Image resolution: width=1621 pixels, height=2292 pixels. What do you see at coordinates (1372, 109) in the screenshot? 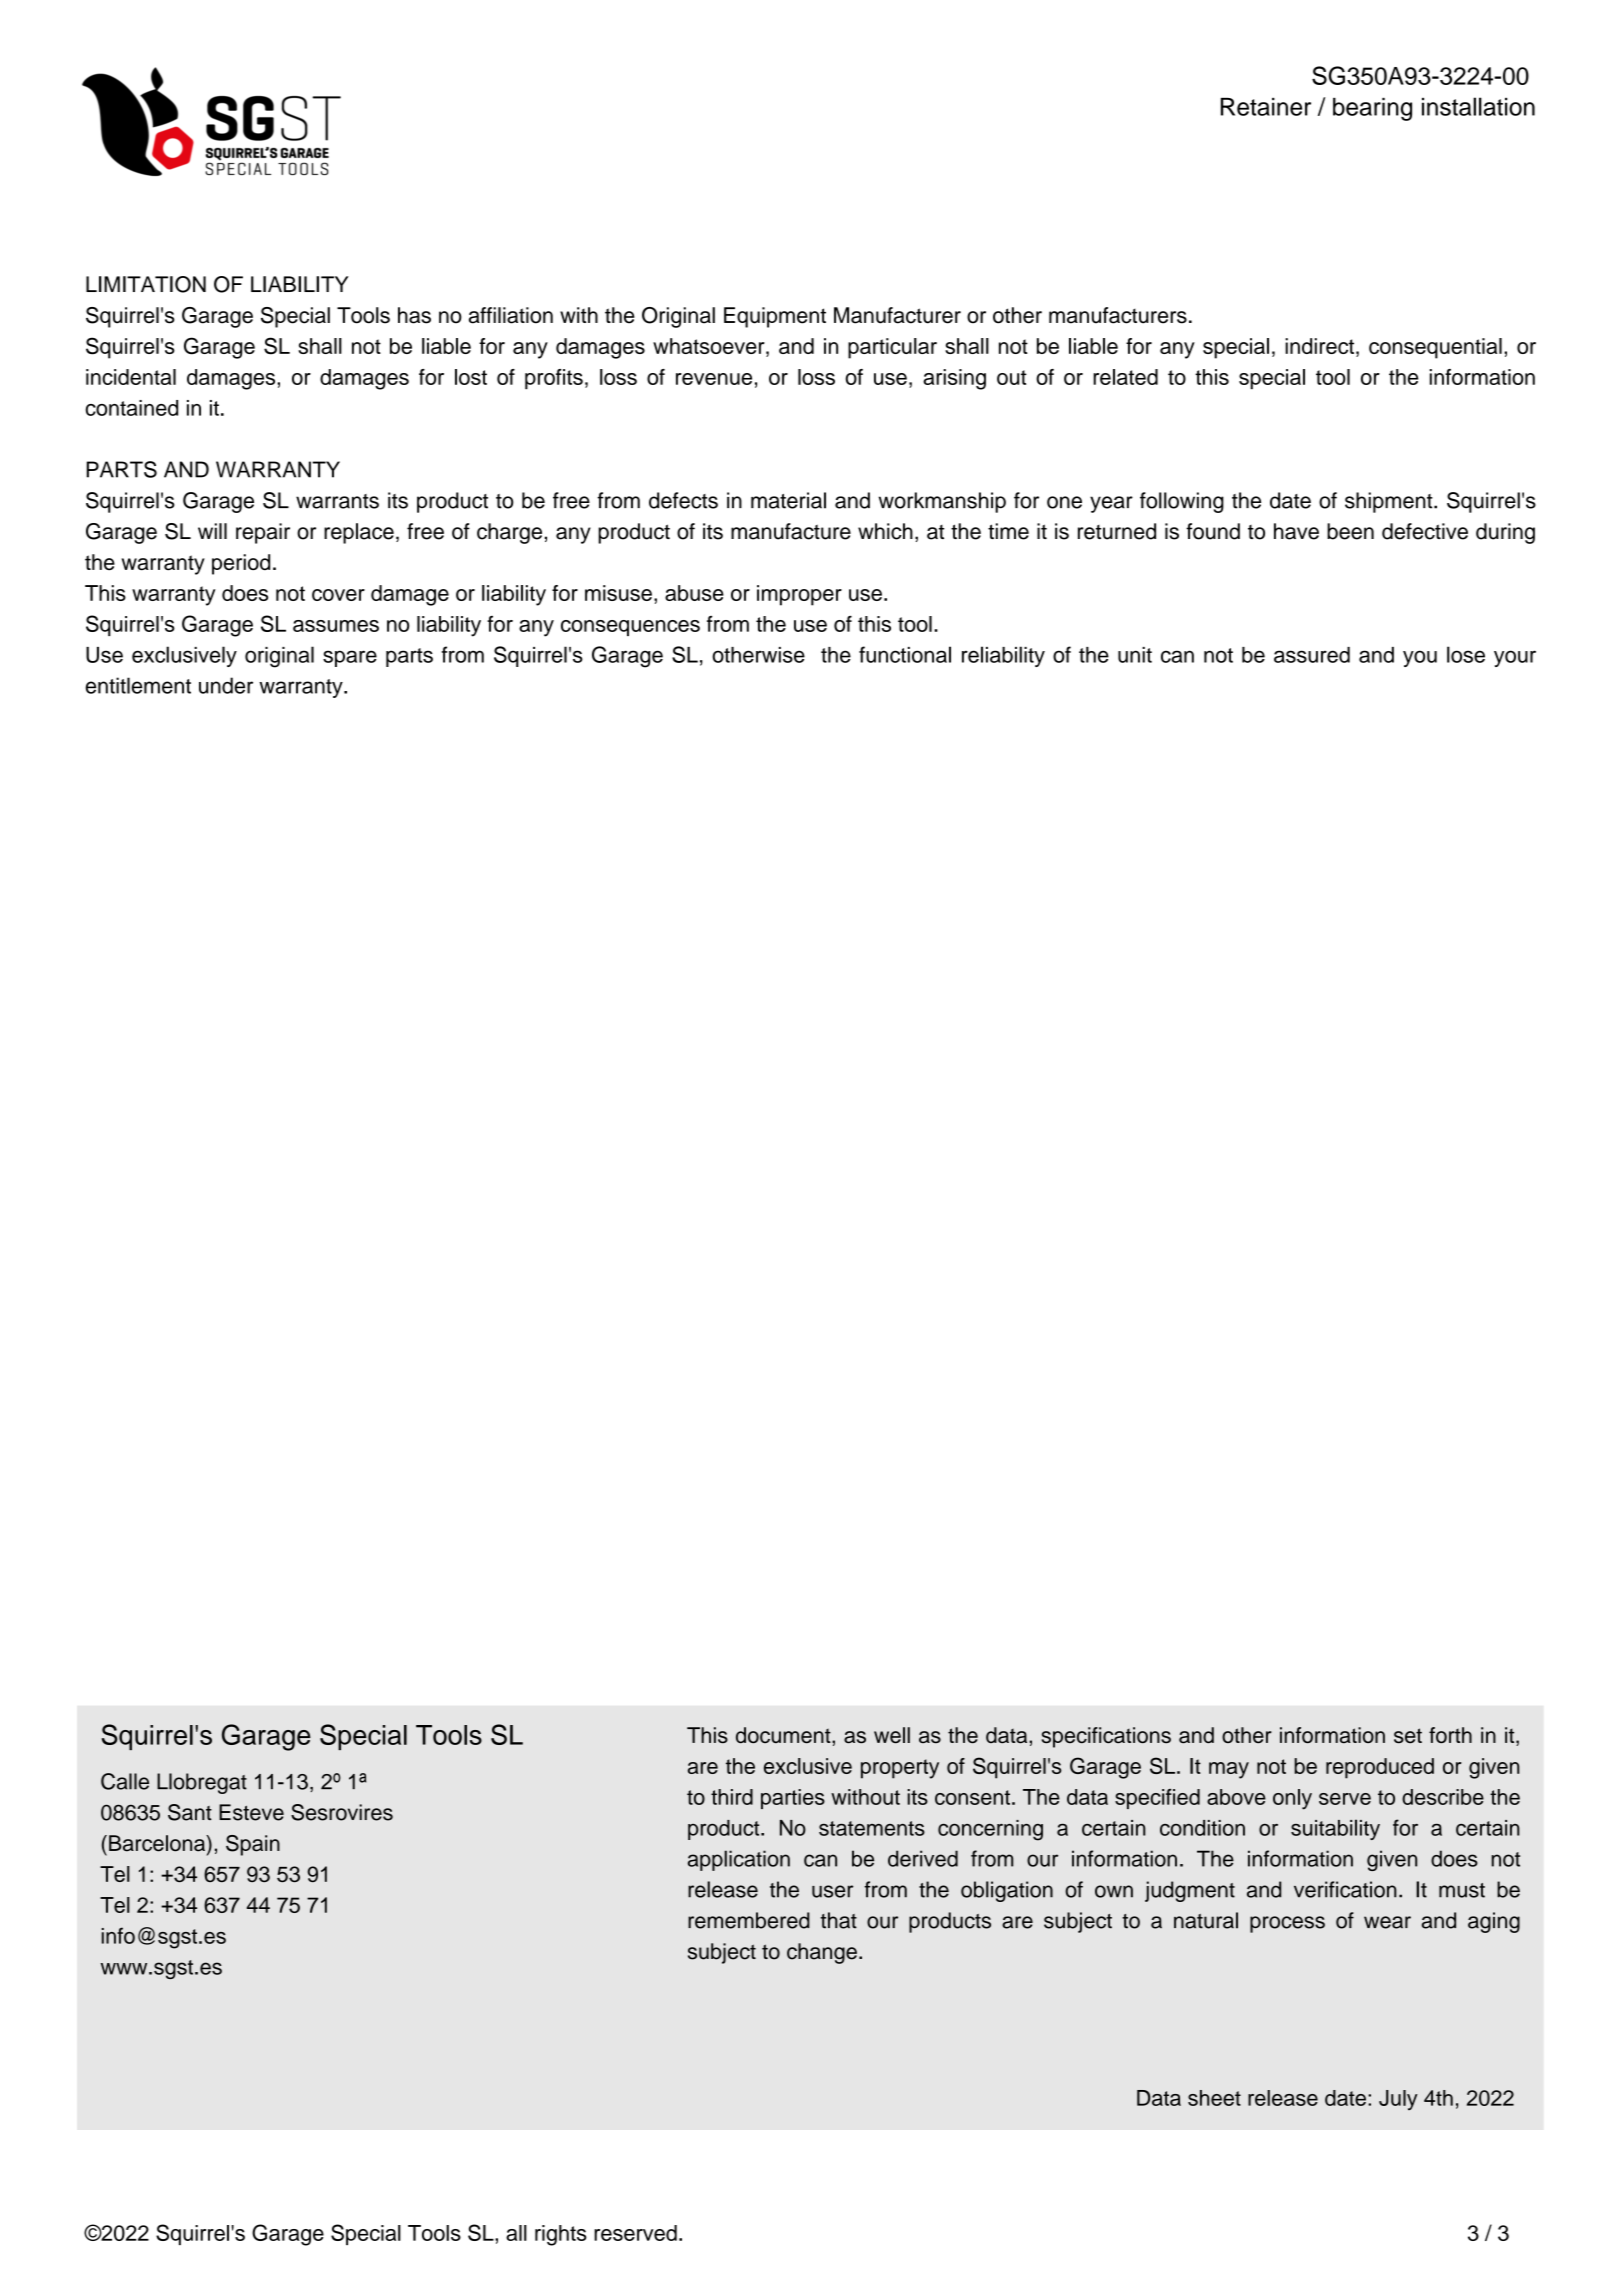
I see `bearing` at bounding box center [1372, 109].
